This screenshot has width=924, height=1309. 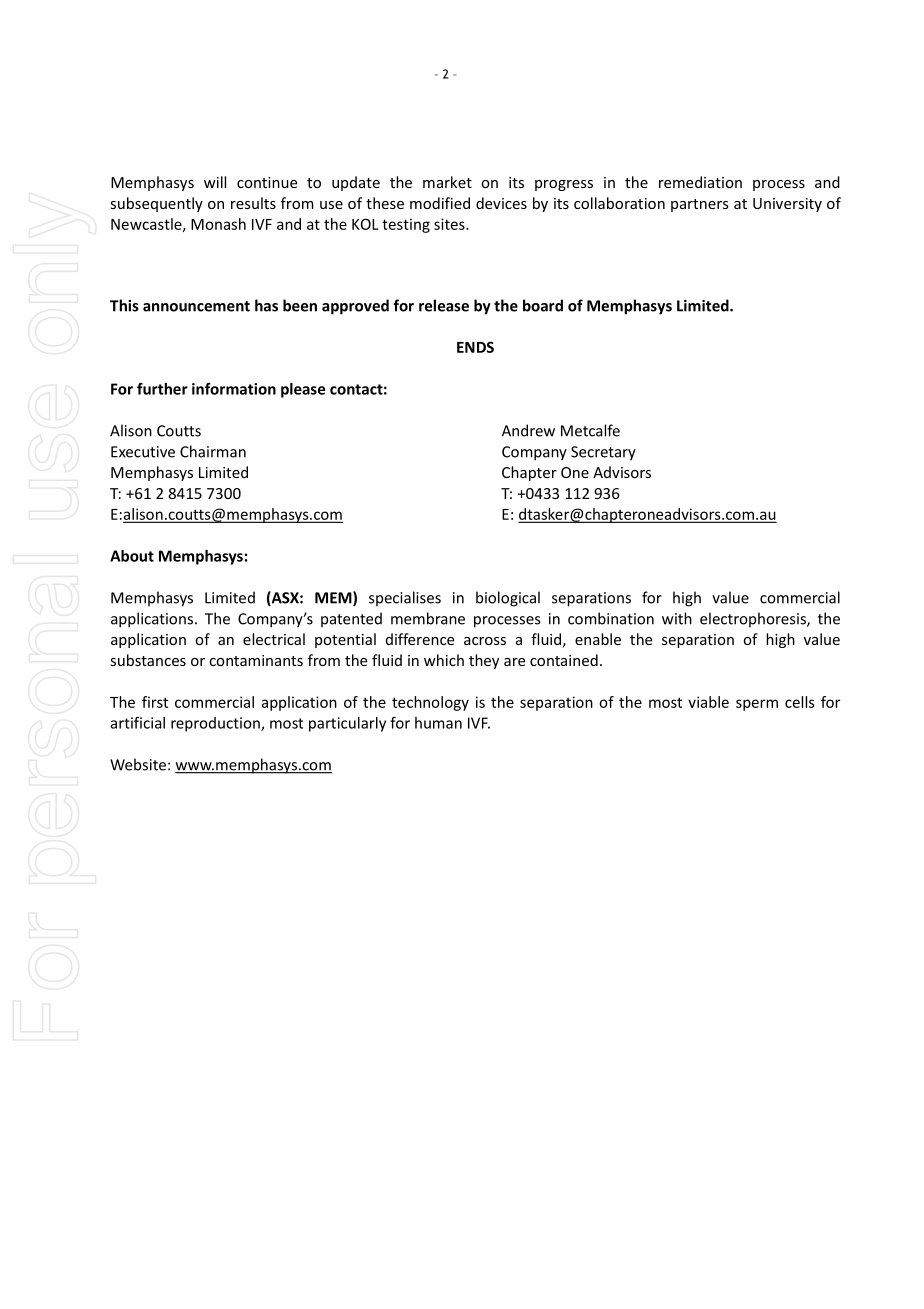 I want to click on Secretary, so click(x=603, y=453).
